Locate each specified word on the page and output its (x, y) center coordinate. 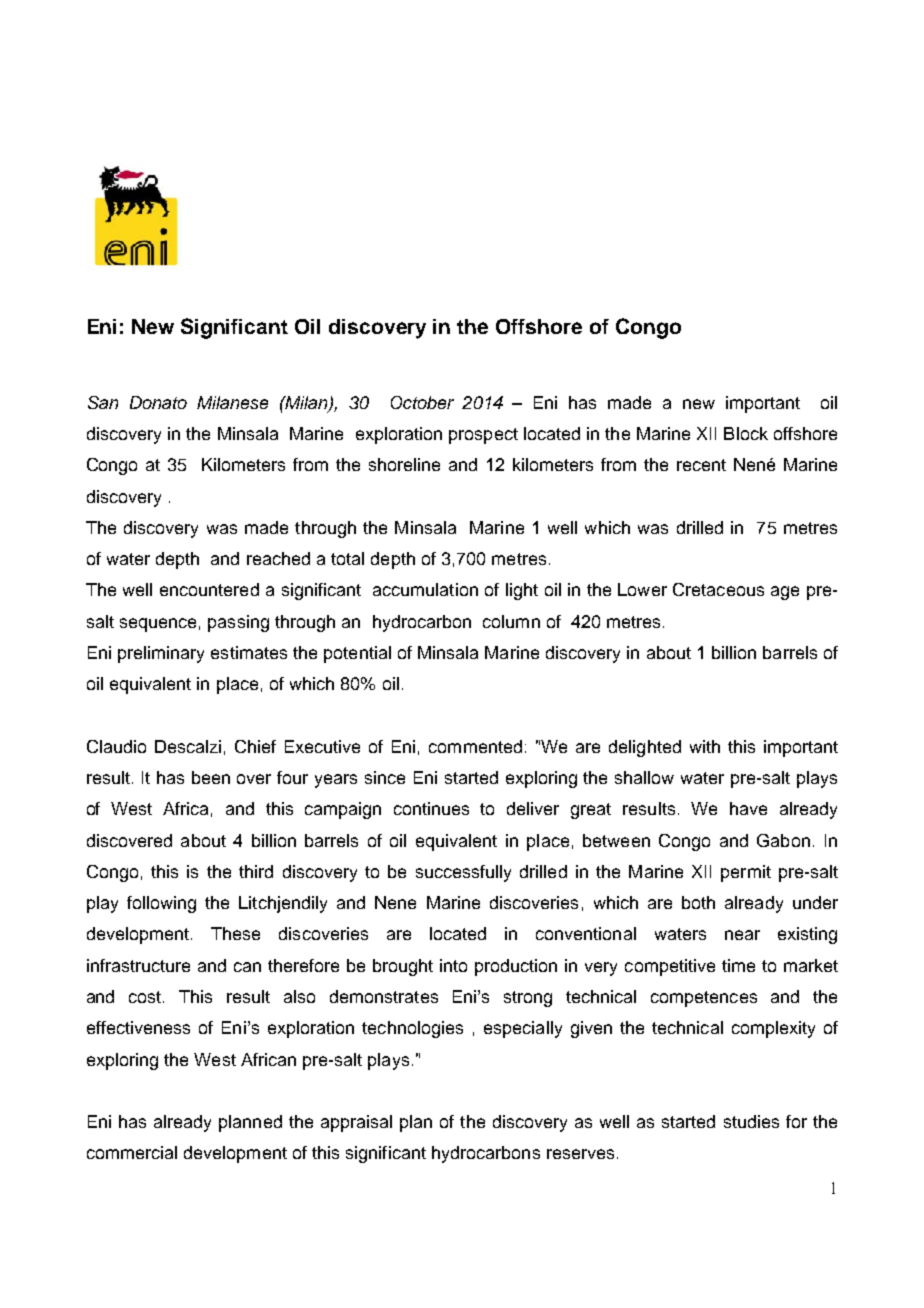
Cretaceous (718, 589)
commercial (132, 1152)
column (511, 621)
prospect (483, 436)
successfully (463, 873)
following (161, 904)
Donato (158, 402)
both (698, 902)
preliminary (161, 654)
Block (746, 433)
